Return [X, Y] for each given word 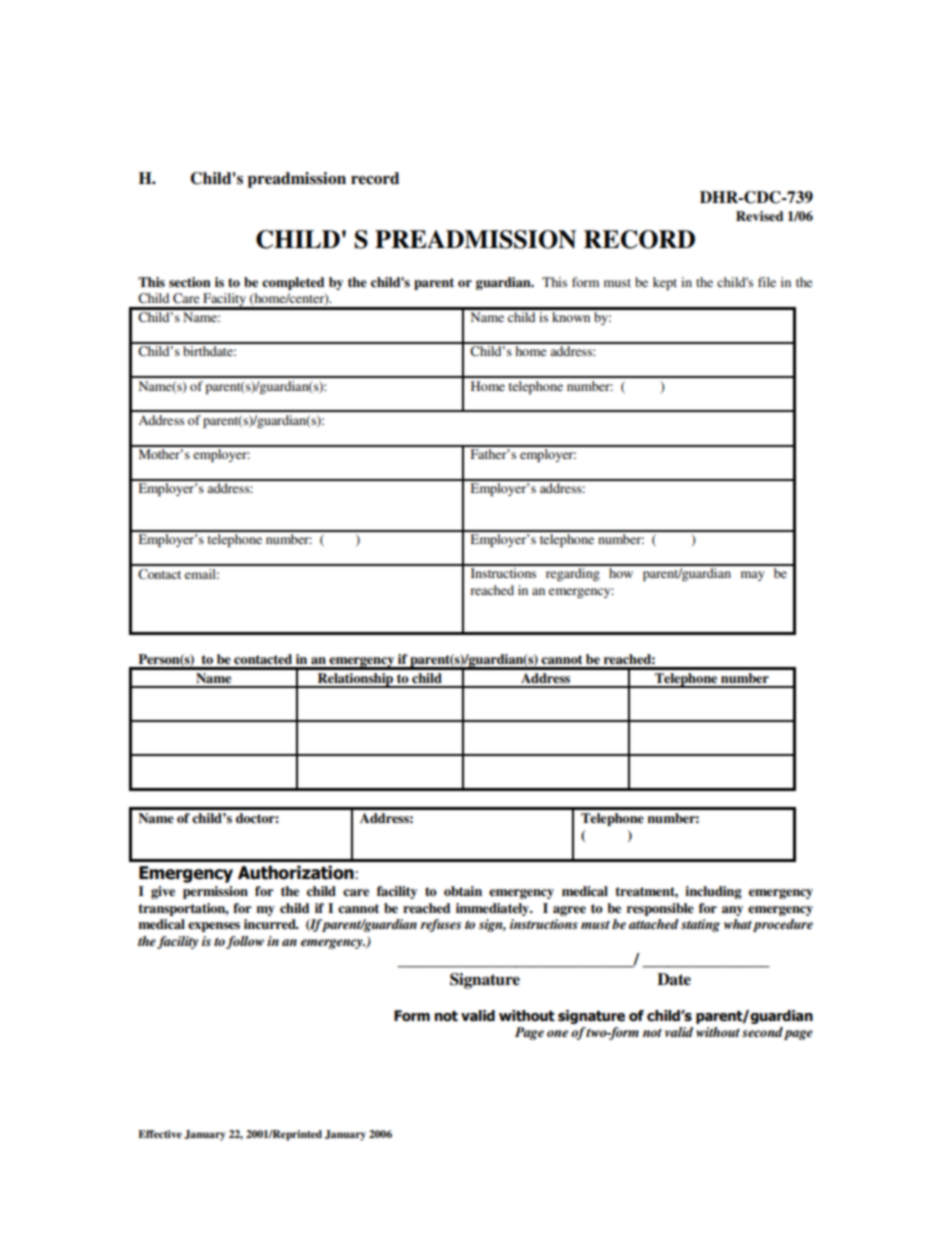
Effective [160, 1134]
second [762, 1032]
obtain [463, 891]
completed [293, 283]
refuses [440, 925]
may [753, 576]
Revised [759, 216]
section [190, 282]
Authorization [297, 872]
